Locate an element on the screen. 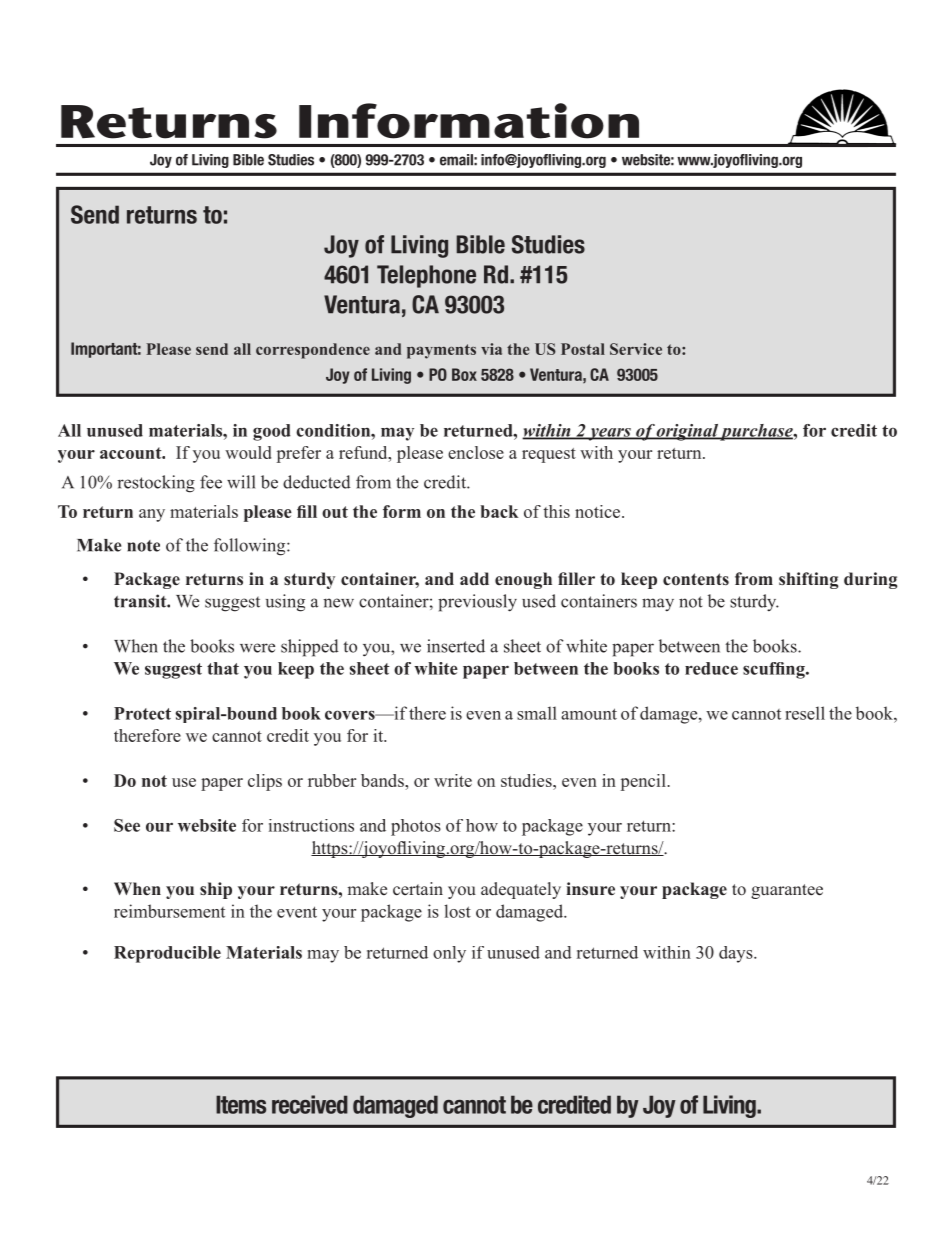 This screenshot has height=1233, width=952. received is located at coordinates (310, 1104).
